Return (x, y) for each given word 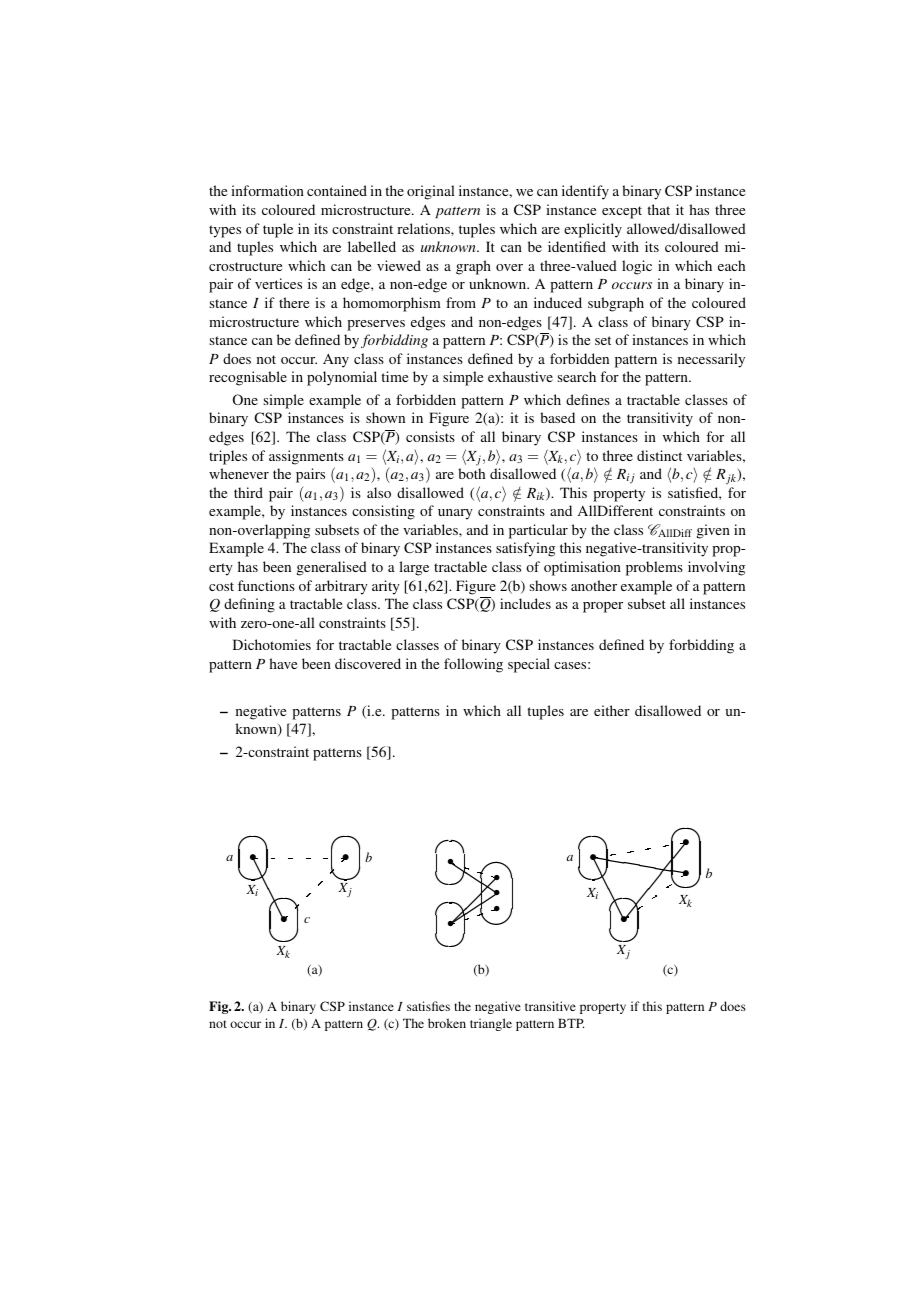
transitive (550, 1006)
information (267, 190)
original (431, 192)
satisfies (428, 1006)
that (658, 209)
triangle (491, 1024)
